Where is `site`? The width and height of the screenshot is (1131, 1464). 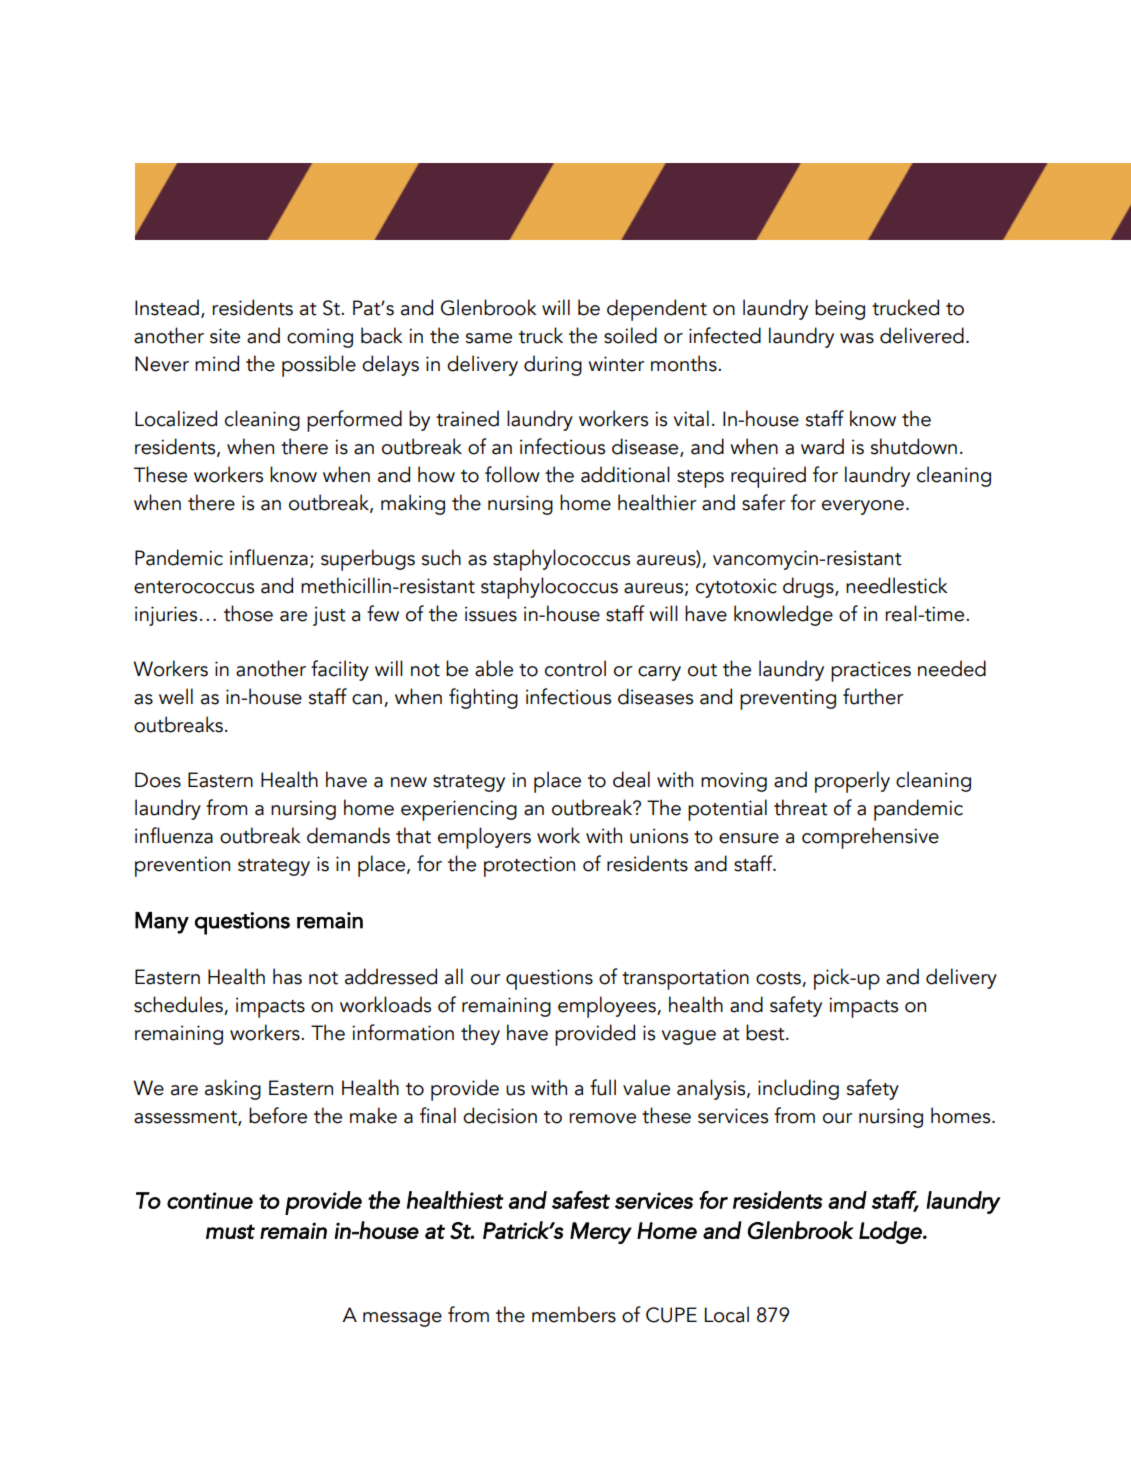 site is located at coordinates (225, 336).
